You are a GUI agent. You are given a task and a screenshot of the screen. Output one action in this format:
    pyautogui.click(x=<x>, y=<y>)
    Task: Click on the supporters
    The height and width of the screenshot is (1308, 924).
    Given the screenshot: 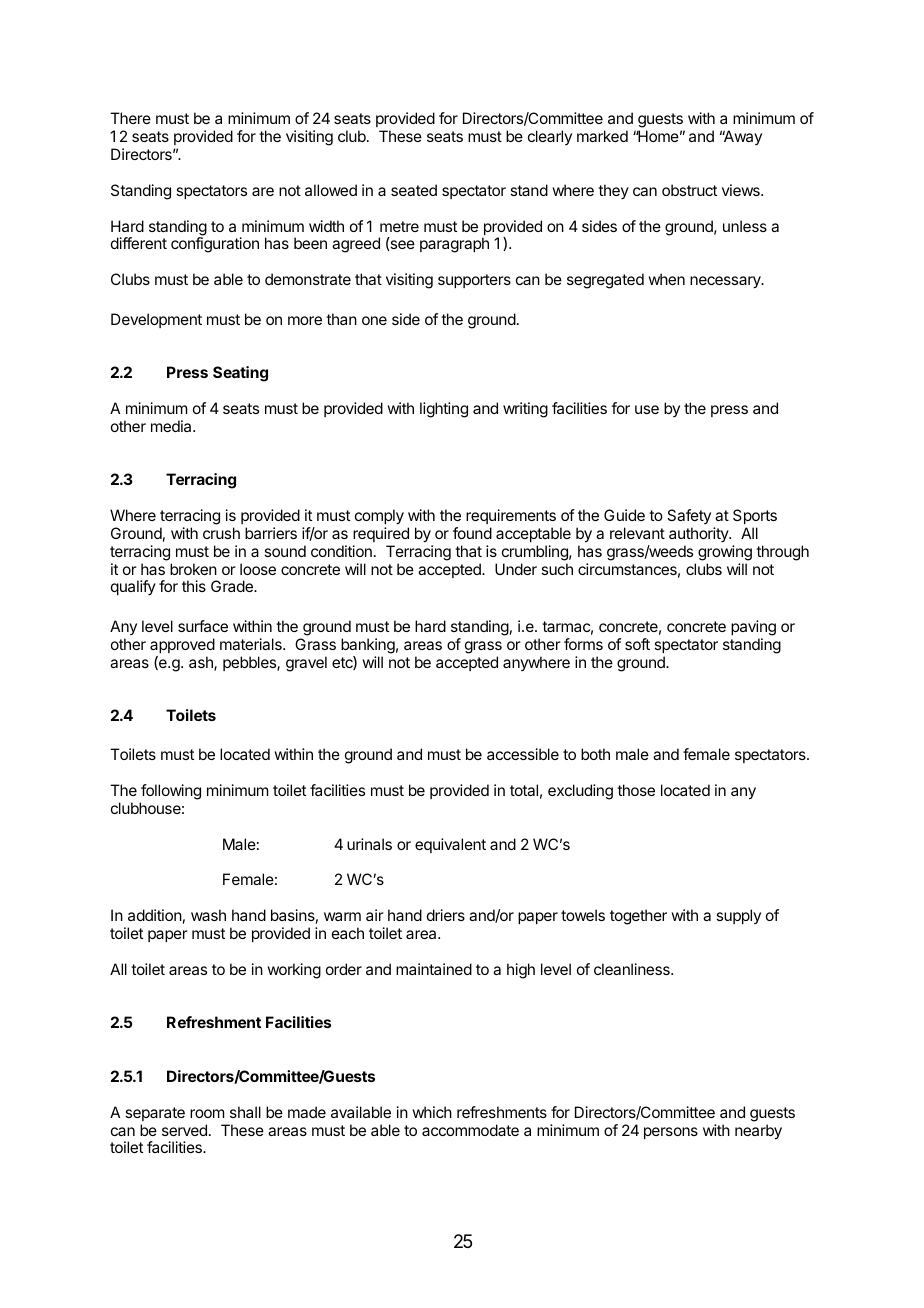 What is the action you would take?
    pyautogui.click(x=474, y=281)
